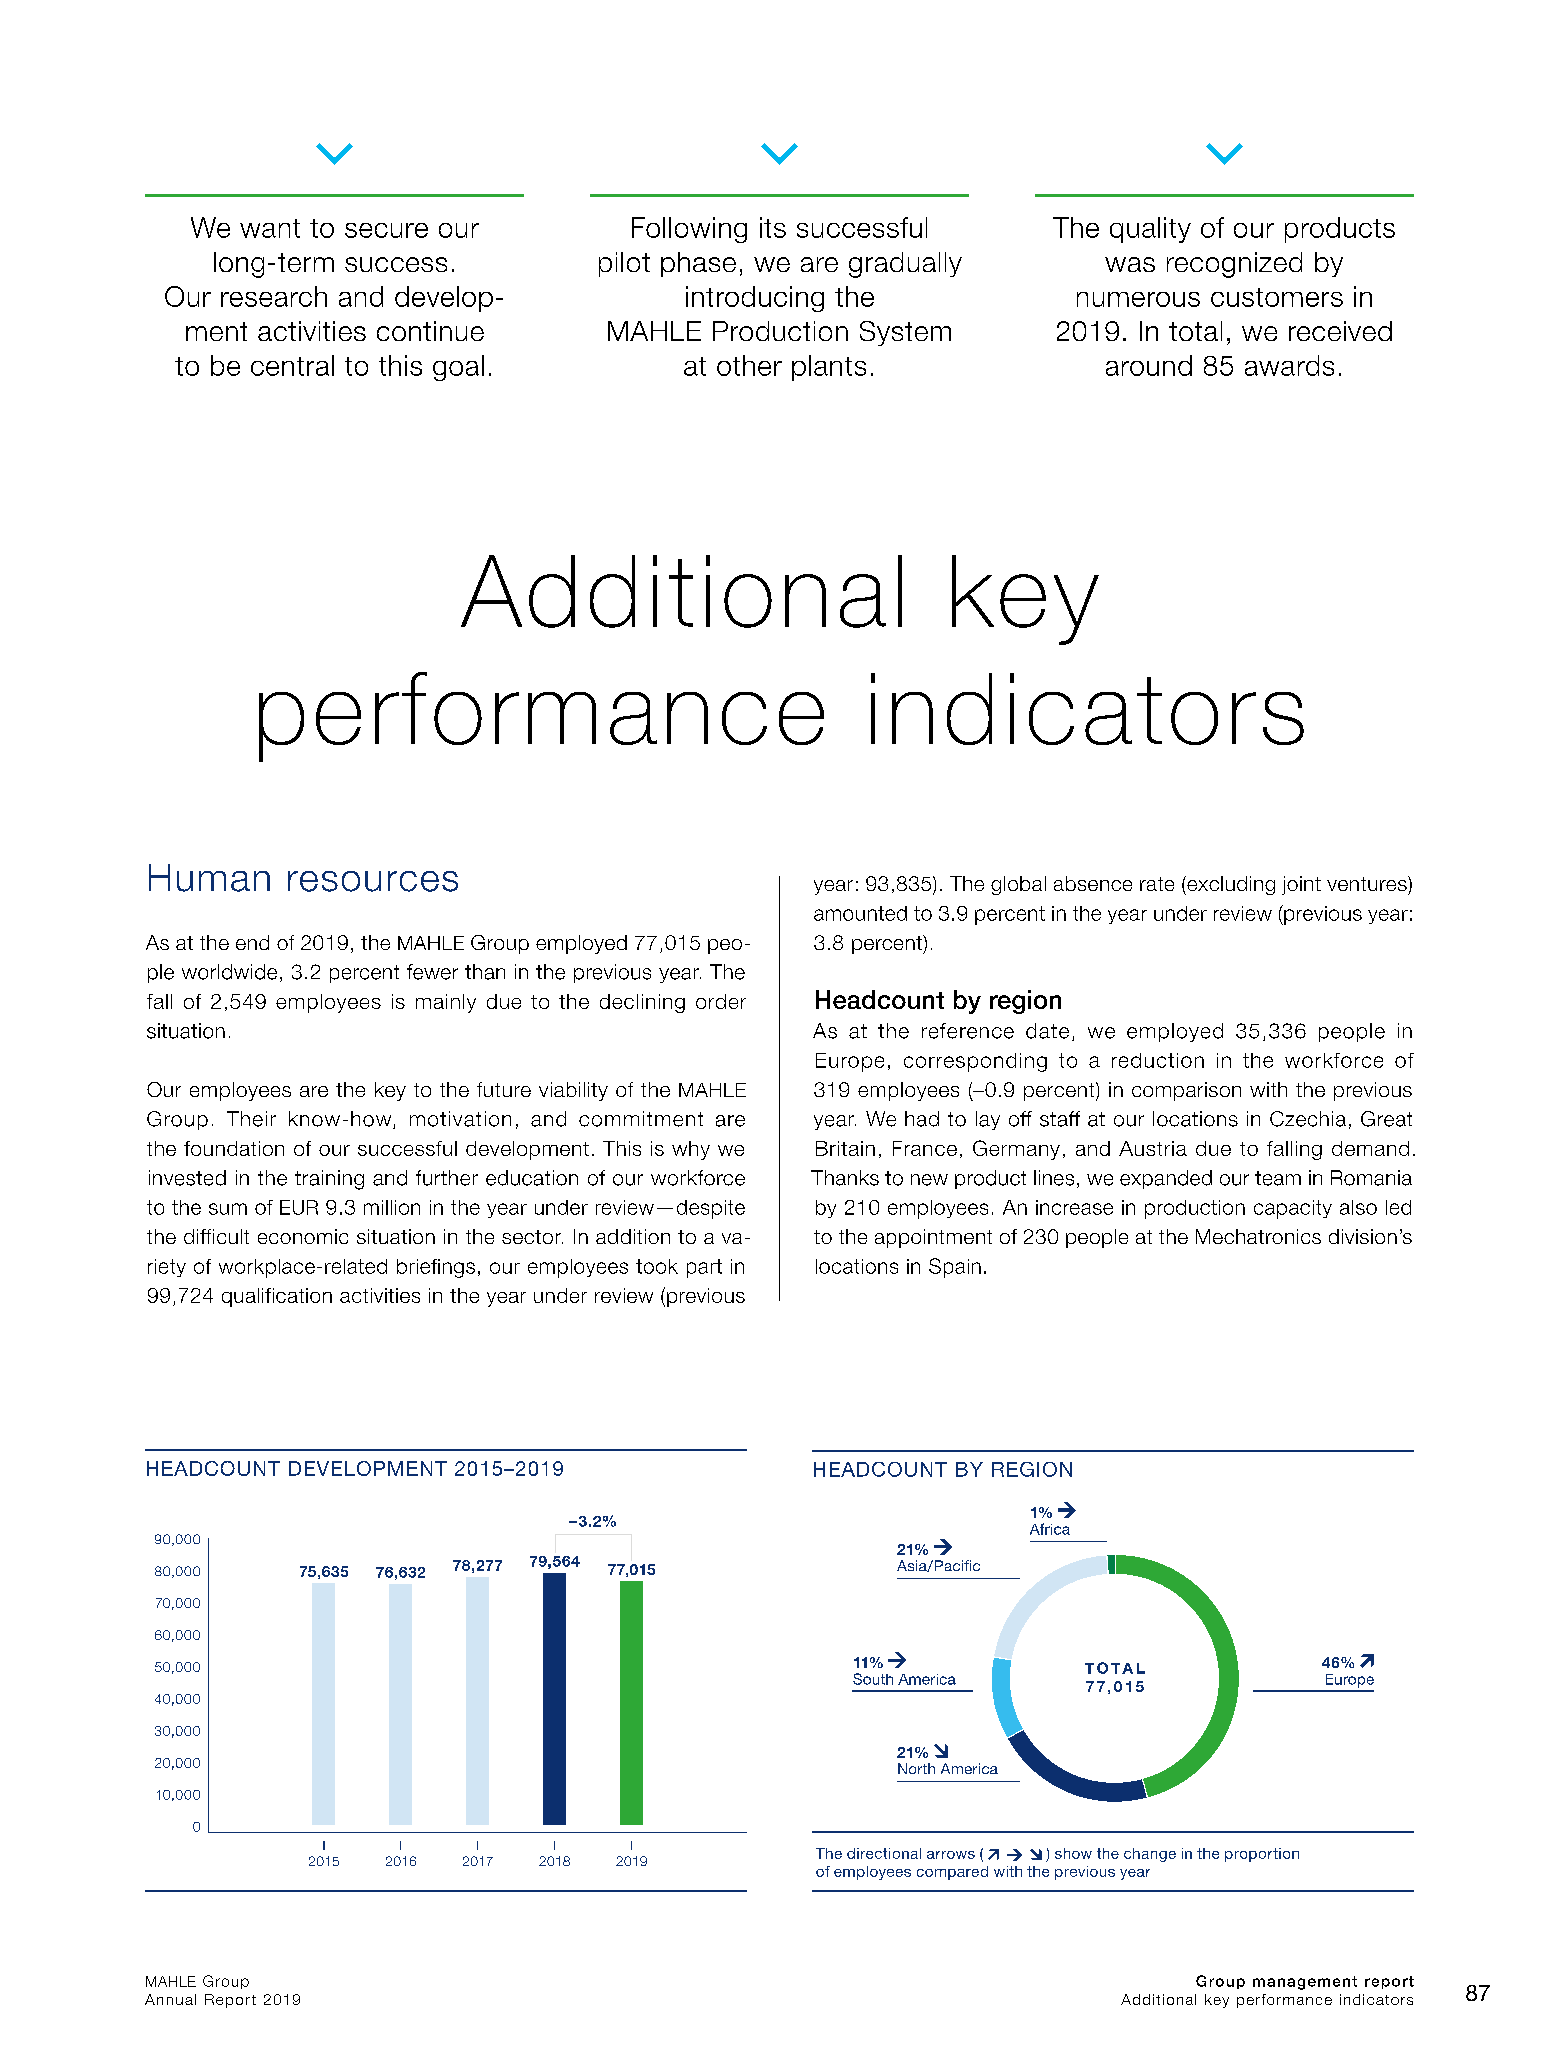 This screenshot has width=1559, height=2066. Describe the element at coordinates (1308, 1119) in the screenshot. I see `Czechia` at that location.
